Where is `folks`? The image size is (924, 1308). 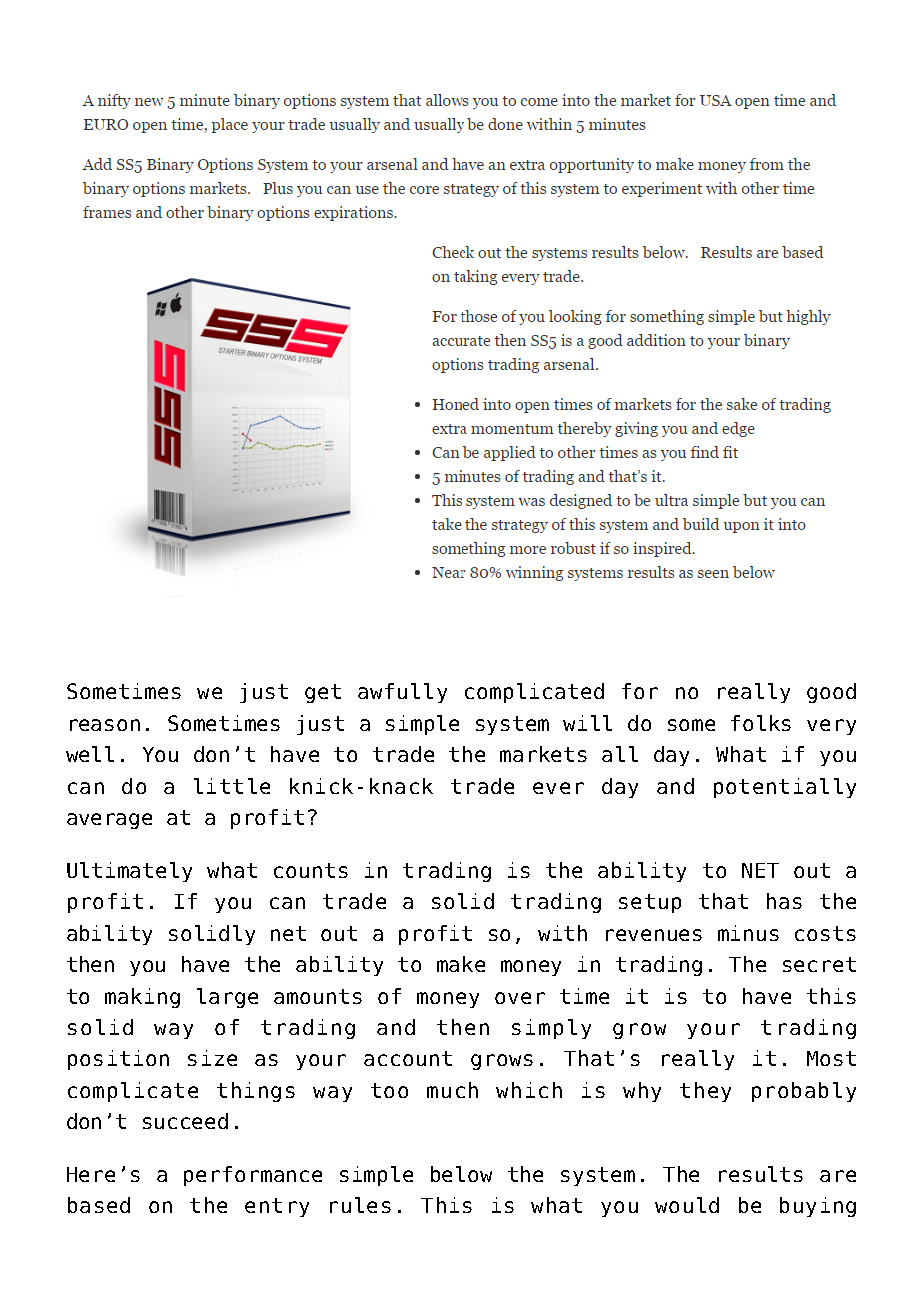
folks is located at coordinates (761, 723).
